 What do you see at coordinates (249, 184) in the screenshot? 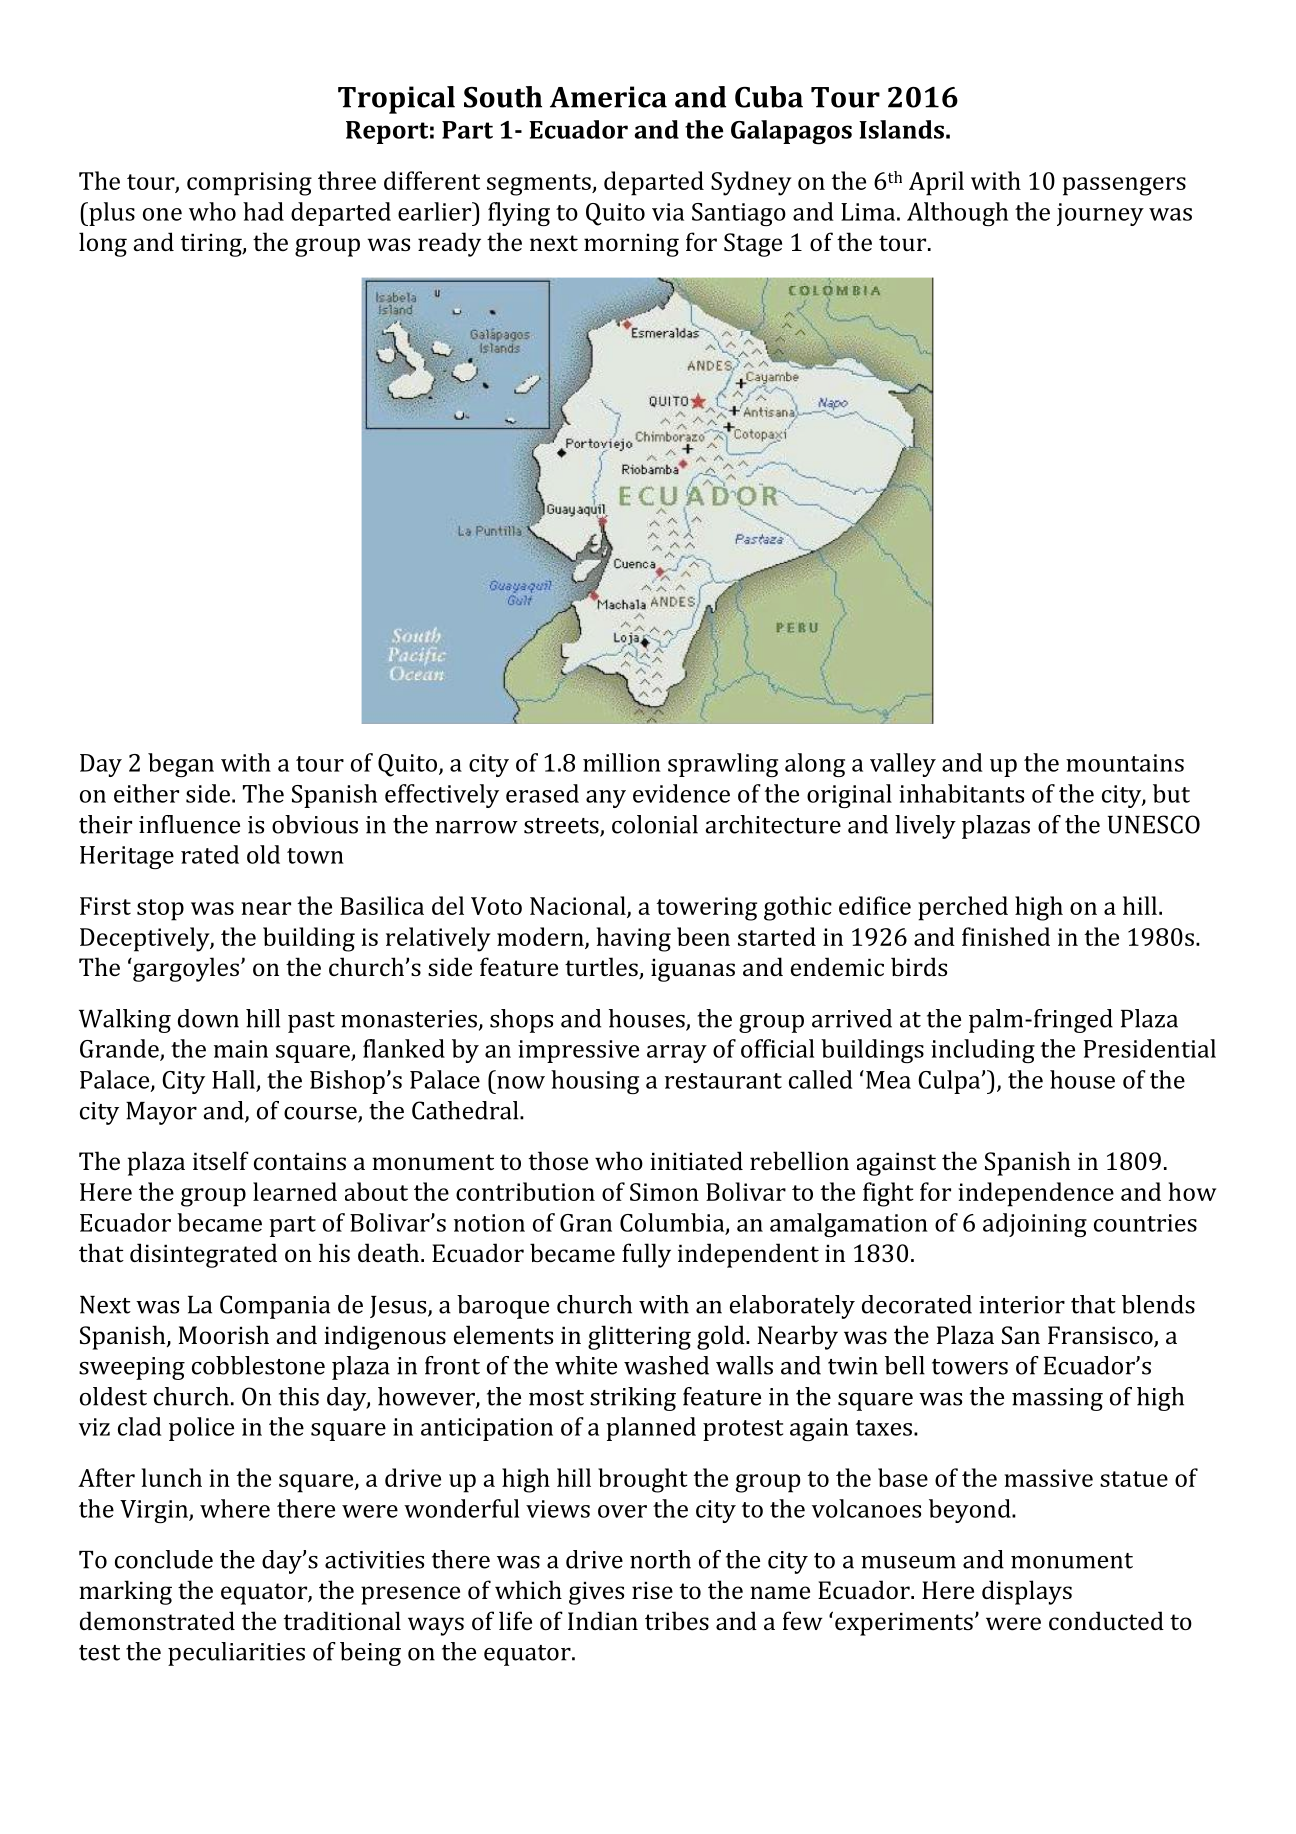
I see `comprising` at bounding box center [249, 184].
